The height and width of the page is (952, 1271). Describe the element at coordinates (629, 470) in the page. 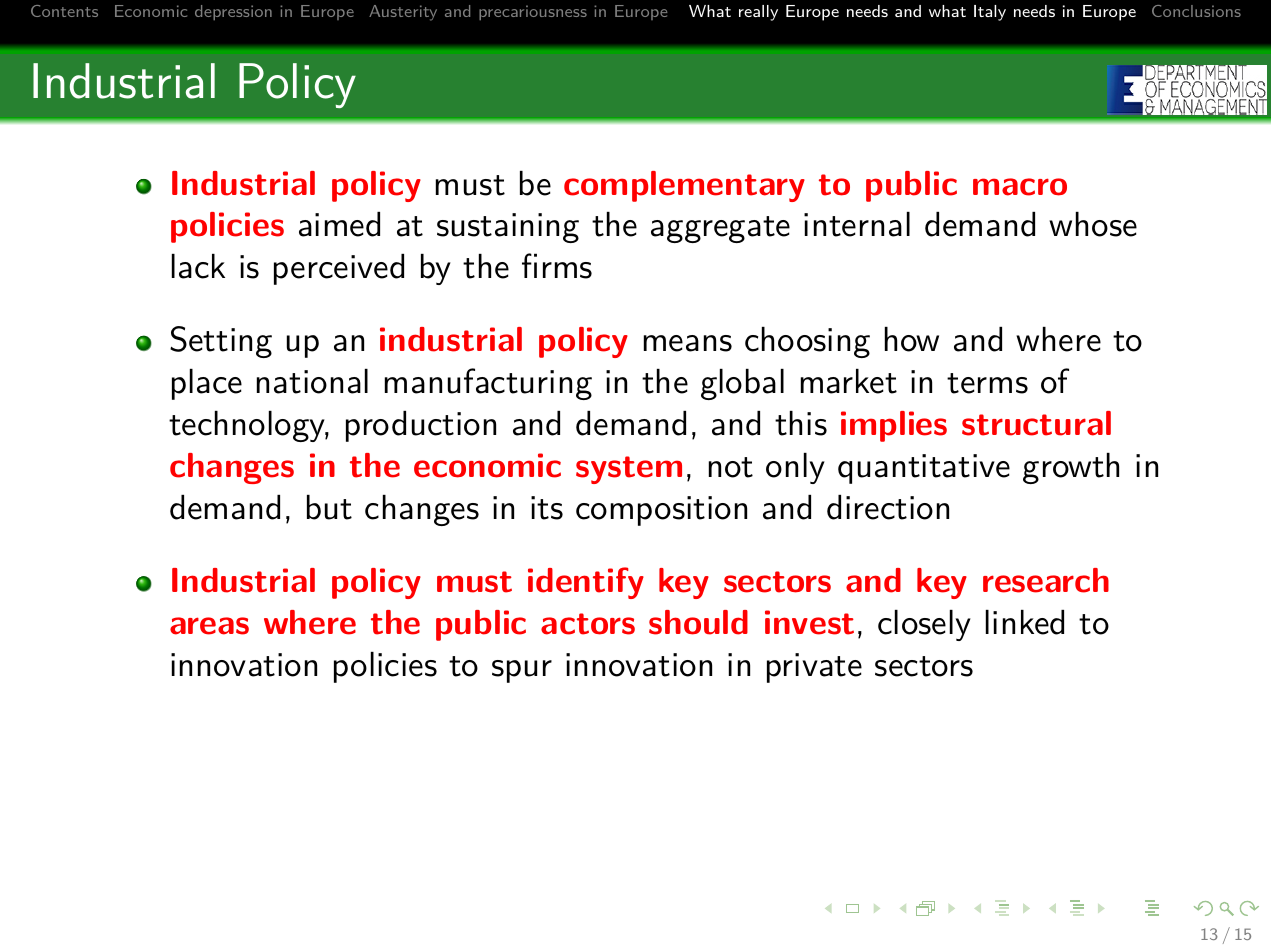

I see `system` at that location.
